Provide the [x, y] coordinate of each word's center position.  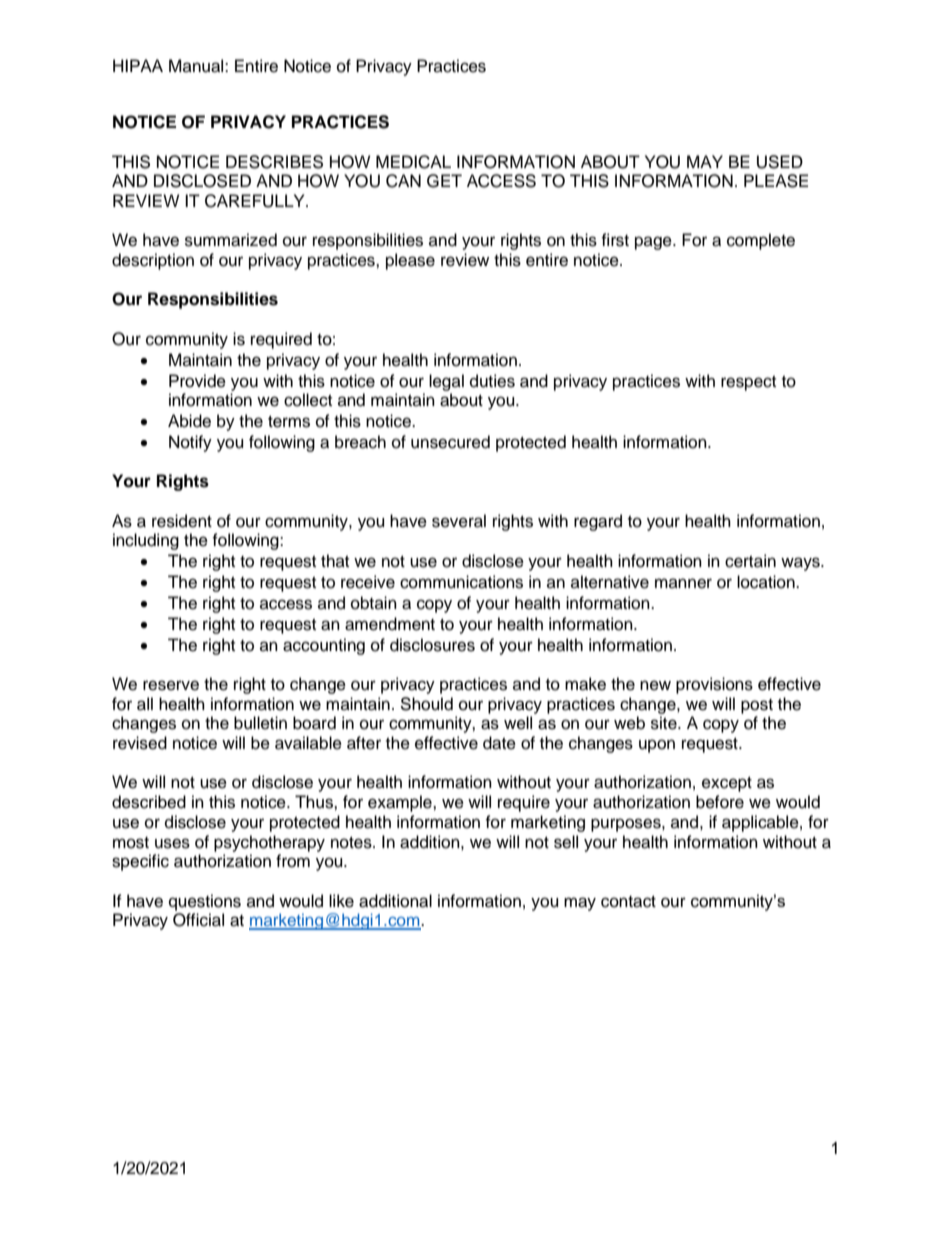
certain [750, 561]
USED [780, 162]
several [459, 521]
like [341, 901]
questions [205, 902]
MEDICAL [413, 162]
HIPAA [138, 65]
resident [182, 521]
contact [628, 902]
